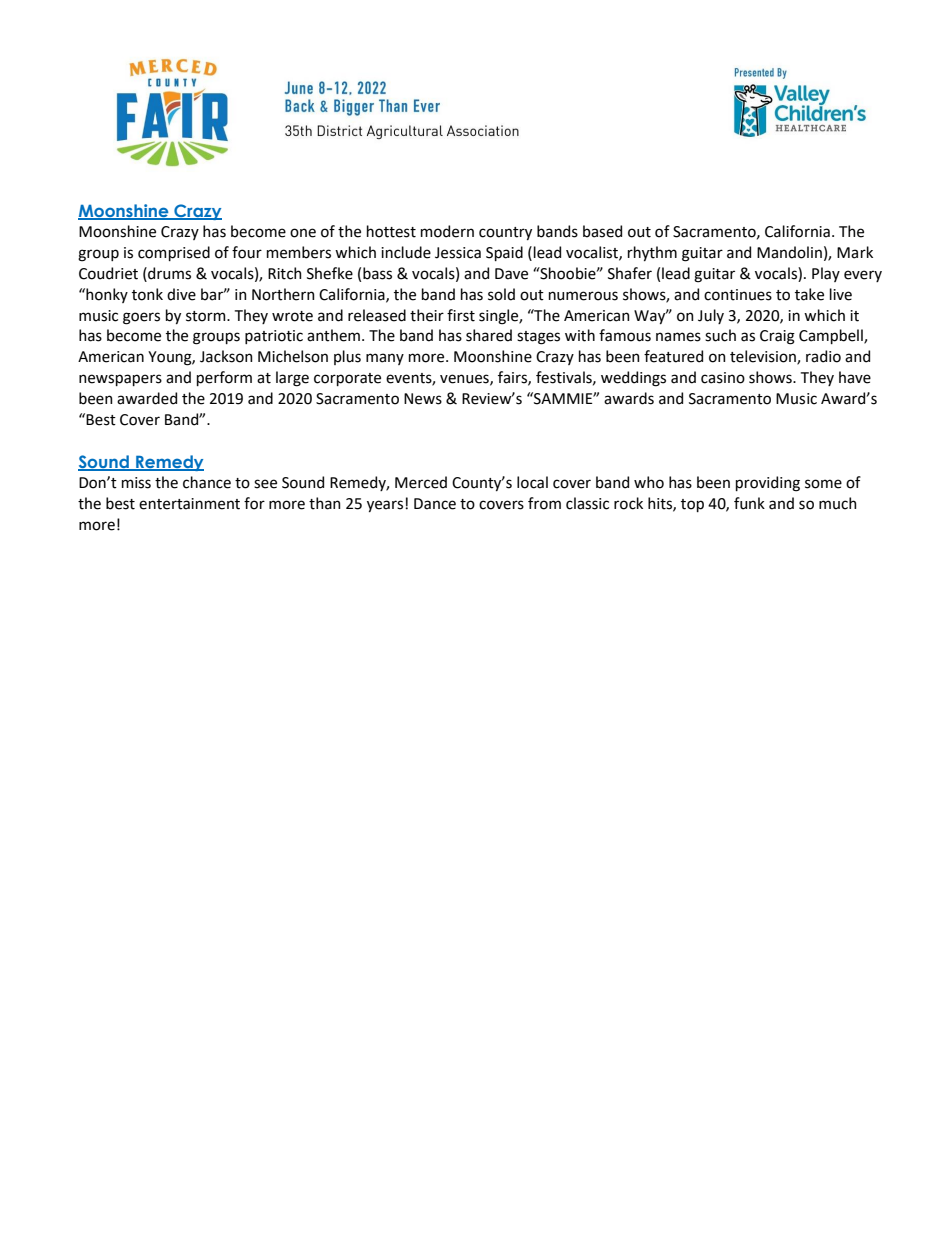 The height and width of the image is (1233, 952). I want to click on shared, so click(489, 335).
